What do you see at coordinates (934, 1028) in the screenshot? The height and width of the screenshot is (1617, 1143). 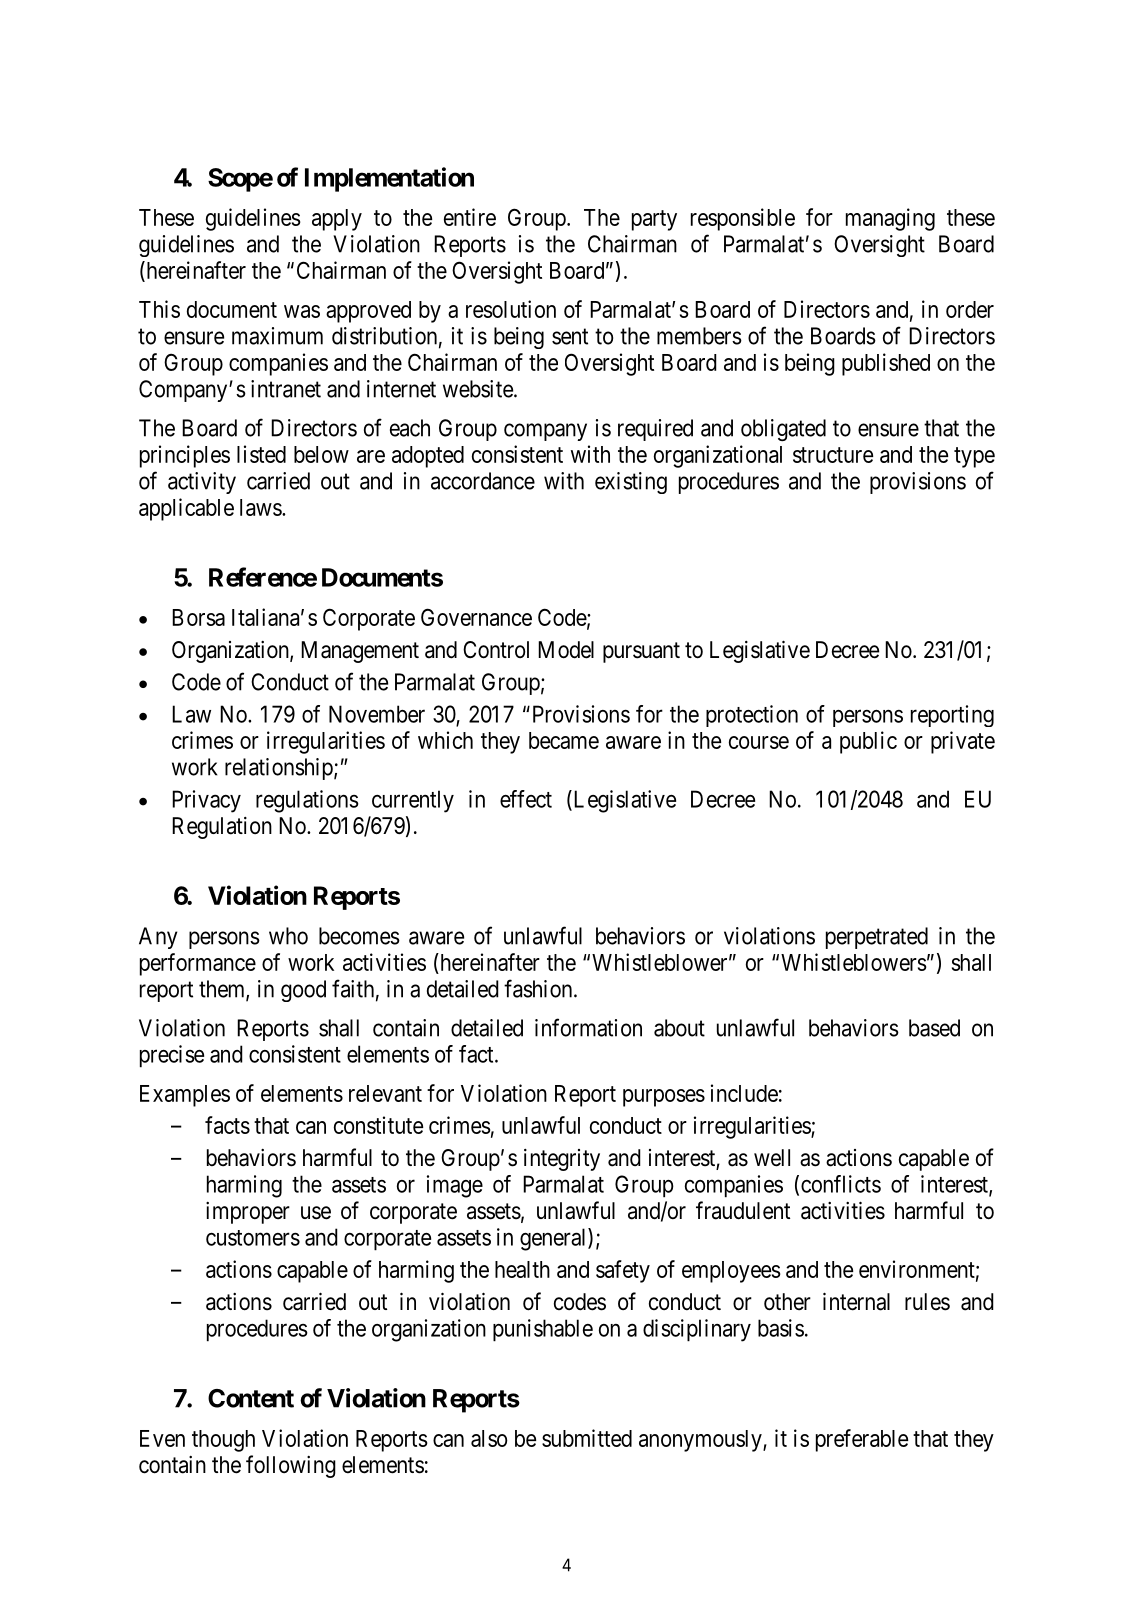 I see `based` at bounding box center [934, 1028].
